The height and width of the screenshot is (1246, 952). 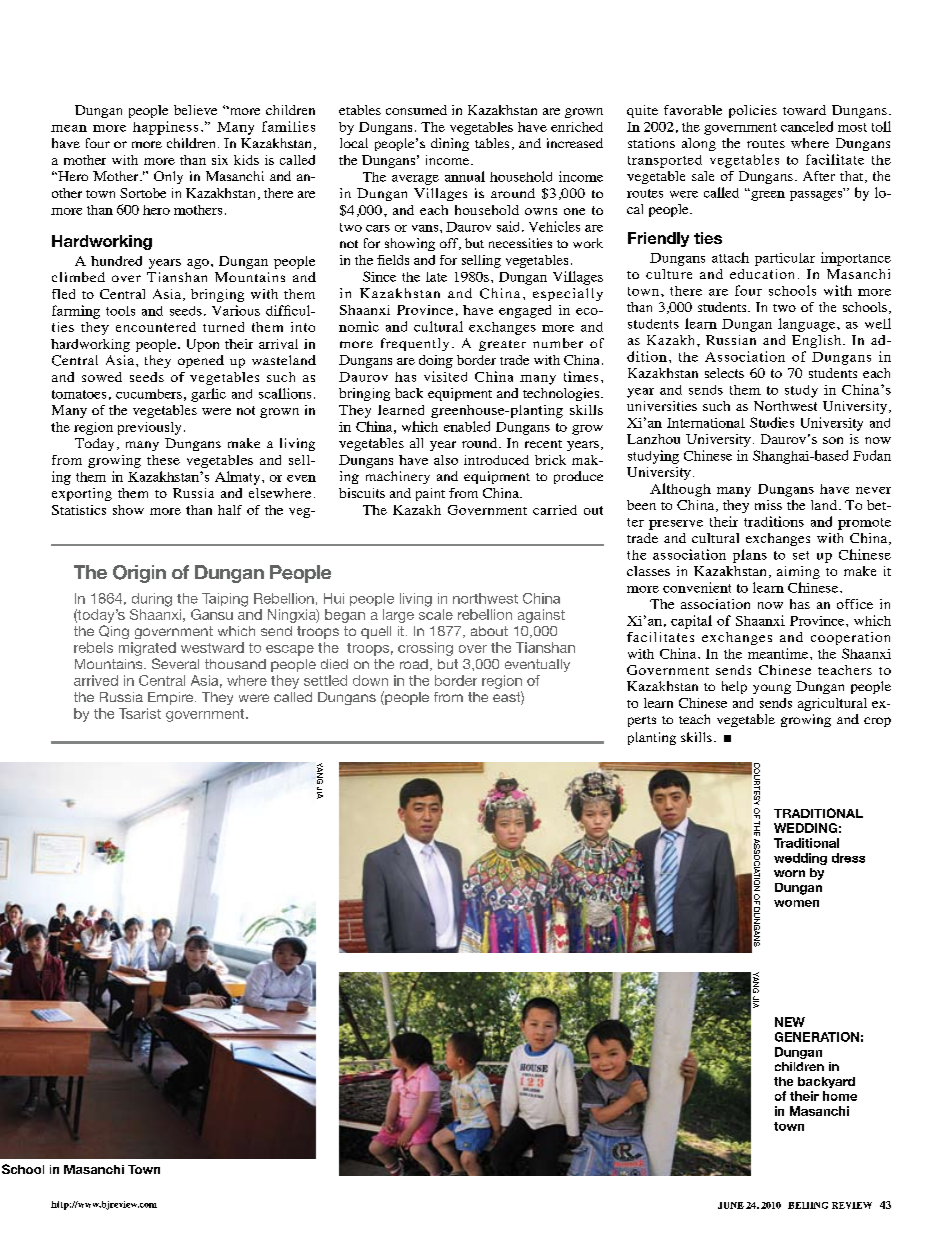 What do you see at coordinates (731, 1205) in the screenshot?
I see `JUNE` at bounding box center [731, 1205].
